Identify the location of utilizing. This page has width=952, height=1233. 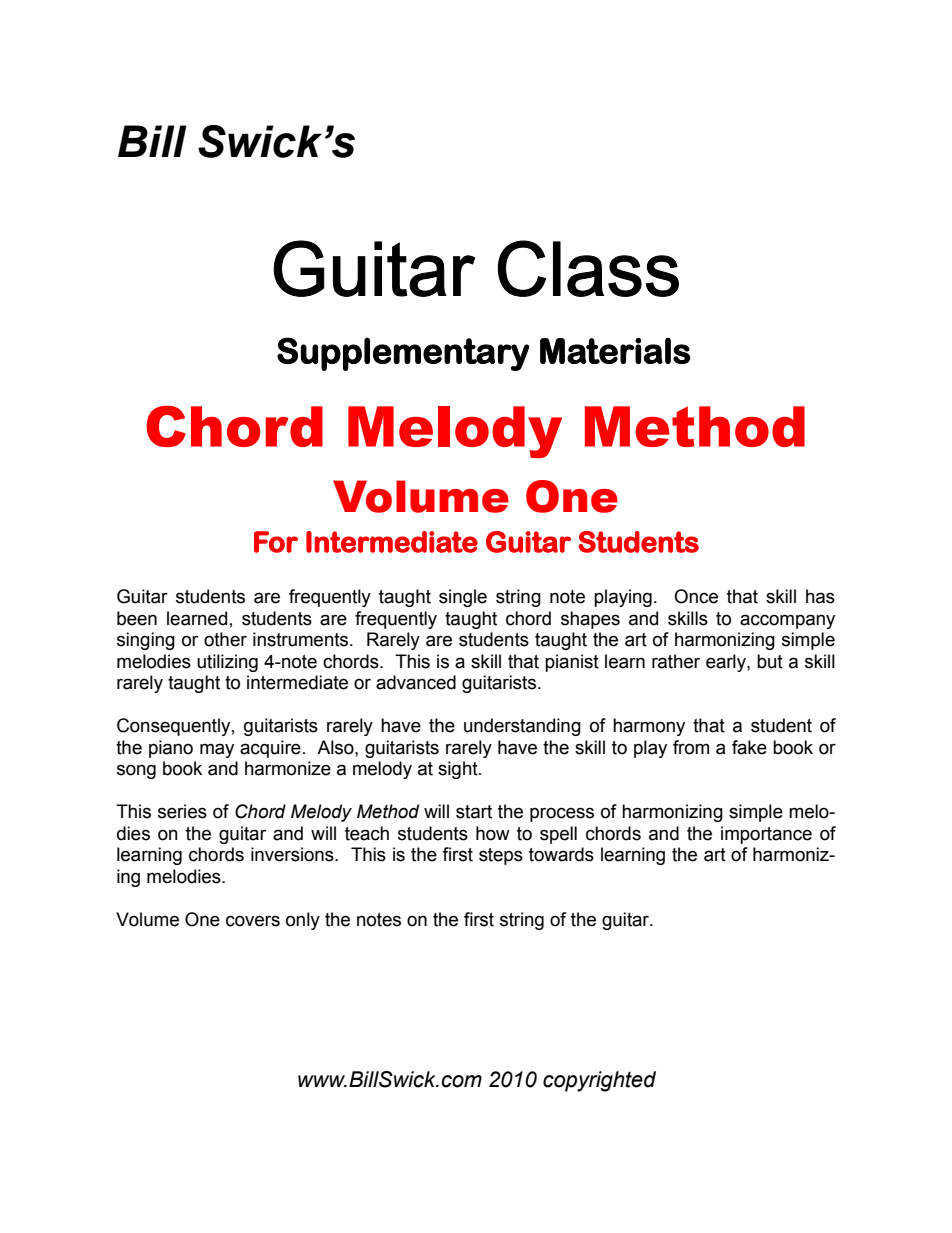
(227, 663).
